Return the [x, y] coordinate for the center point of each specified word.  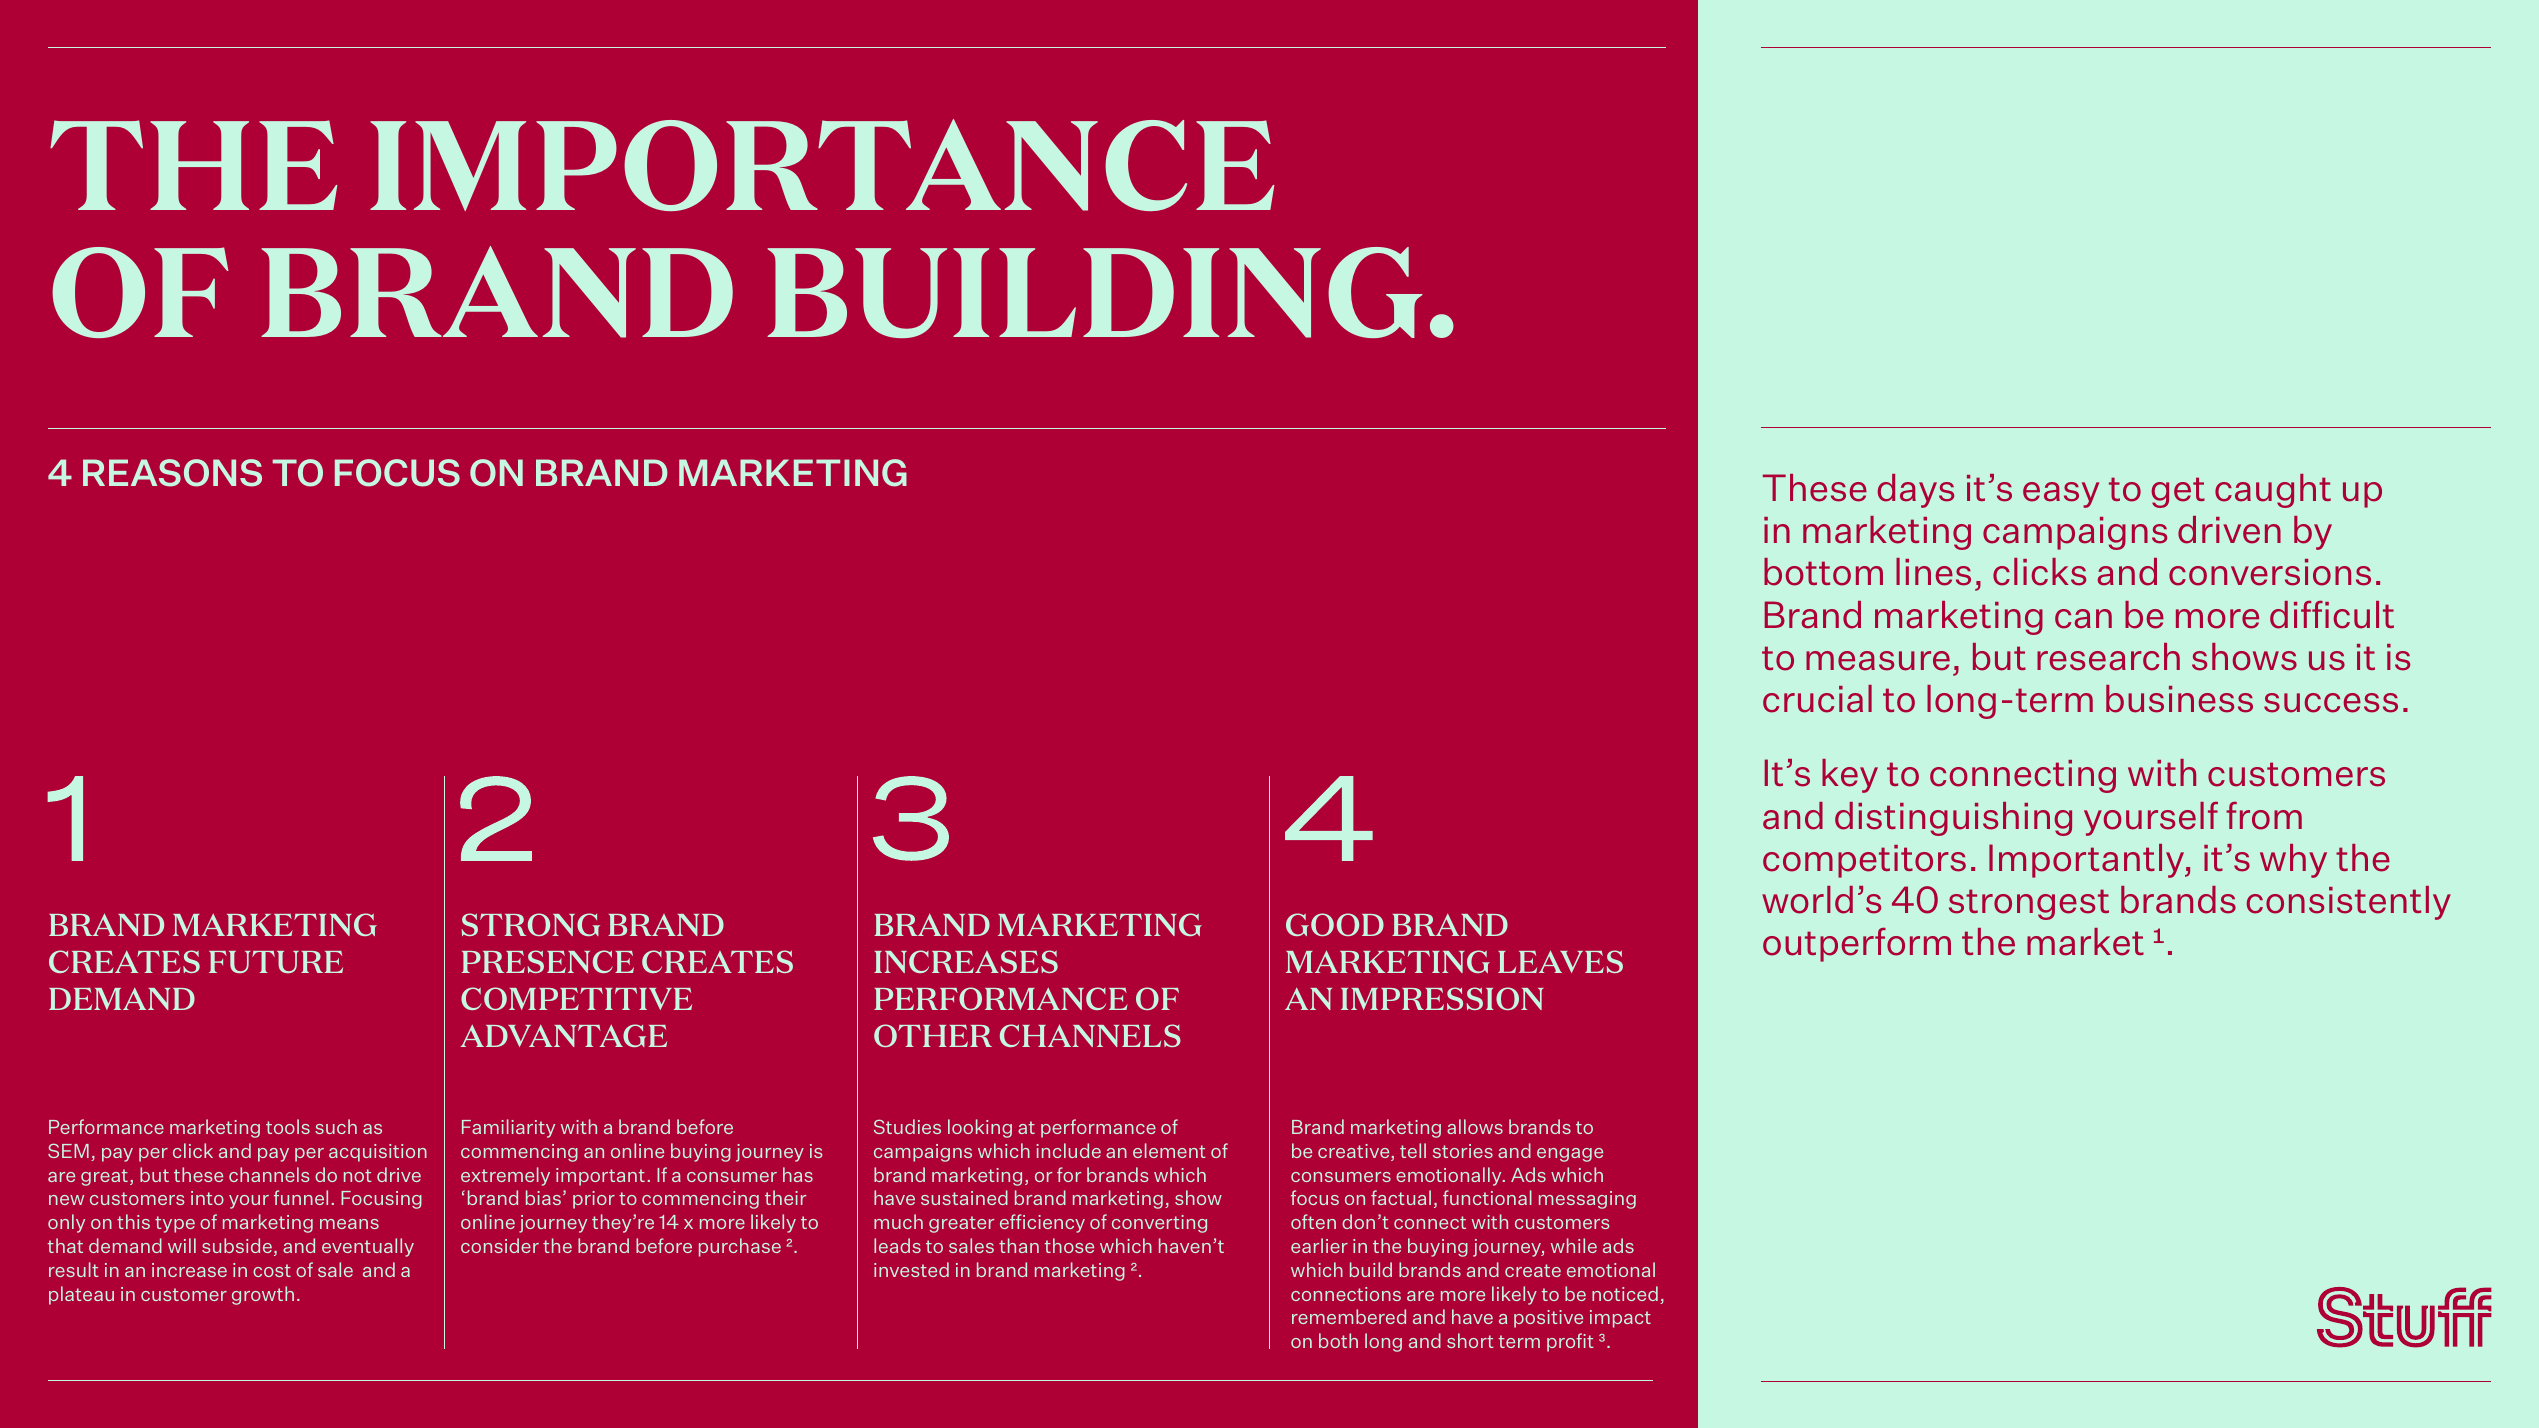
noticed [1625, 1293]
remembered [1349, 1316]
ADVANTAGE [564, 1035]
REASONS [172, 473]
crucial [1817, 699]
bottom [1823, 572]
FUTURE [276, 962]
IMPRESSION [1442, 998]
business [2179, 699]
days [1916, 491]
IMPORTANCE [822, 165]
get [2178, 492]
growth [263, 1295]
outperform [1857, 944]
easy [2061, 495]
